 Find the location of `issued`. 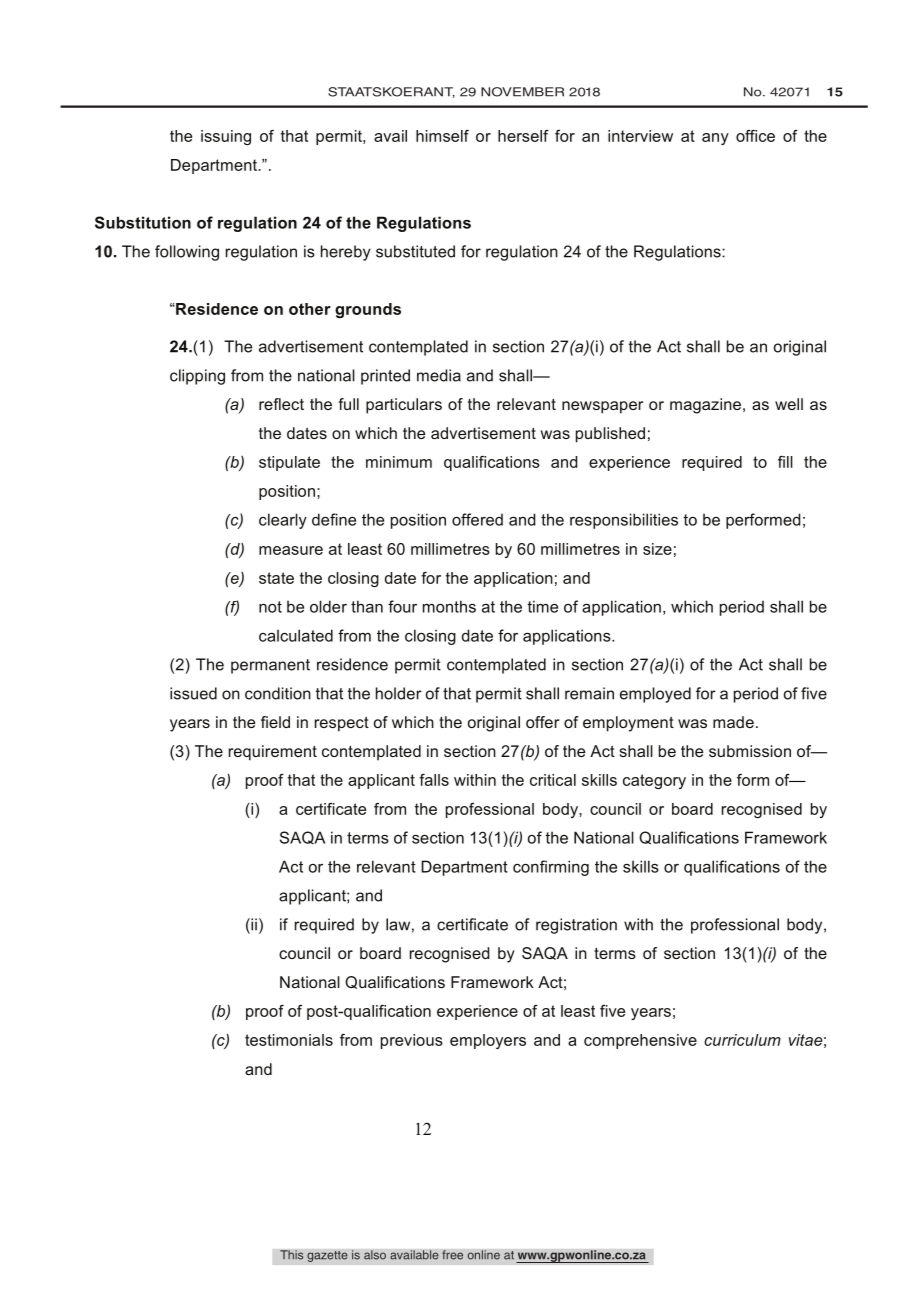

issued is located at coordinates (193, 693).
